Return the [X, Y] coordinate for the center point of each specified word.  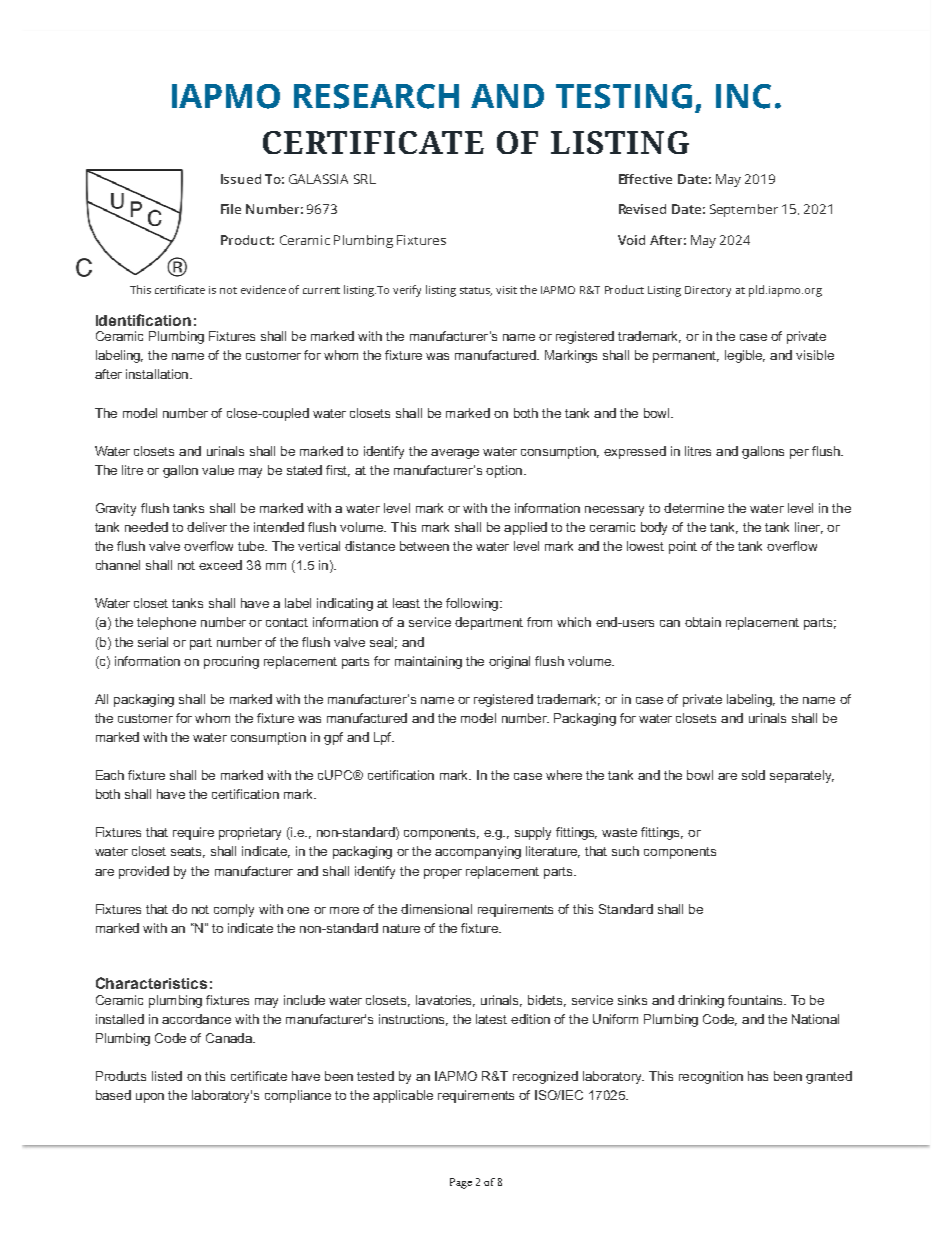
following [472, 604]
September [744, 210]
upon [150, 1098]
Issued [241, 179]
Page [461, 1183]
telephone [166, 623]
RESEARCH [376, 96]
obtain [703, 622]
